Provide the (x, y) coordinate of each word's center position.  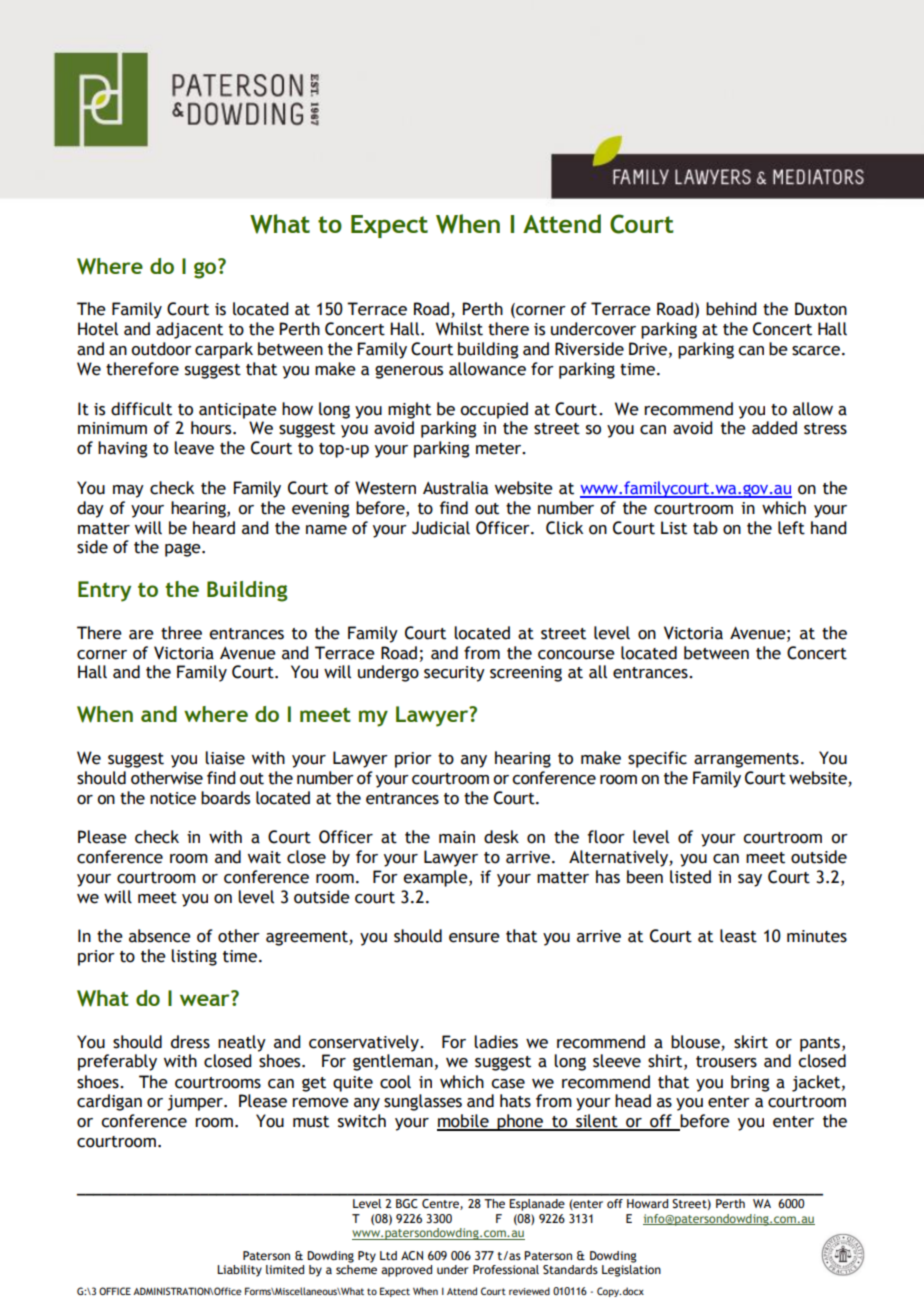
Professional (506, 1269)
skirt (751, 1042)
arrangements (746, 760)
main (457, 837)
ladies (496, 1042)
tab (705, 528)
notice (173, 798)
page (184, 550)
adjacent (189, 330)
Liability (239, 1271)
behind (731, 309)
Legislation (631, 1269)
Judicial (441, 528)
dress (190, 1042)
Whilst (459, 329)
